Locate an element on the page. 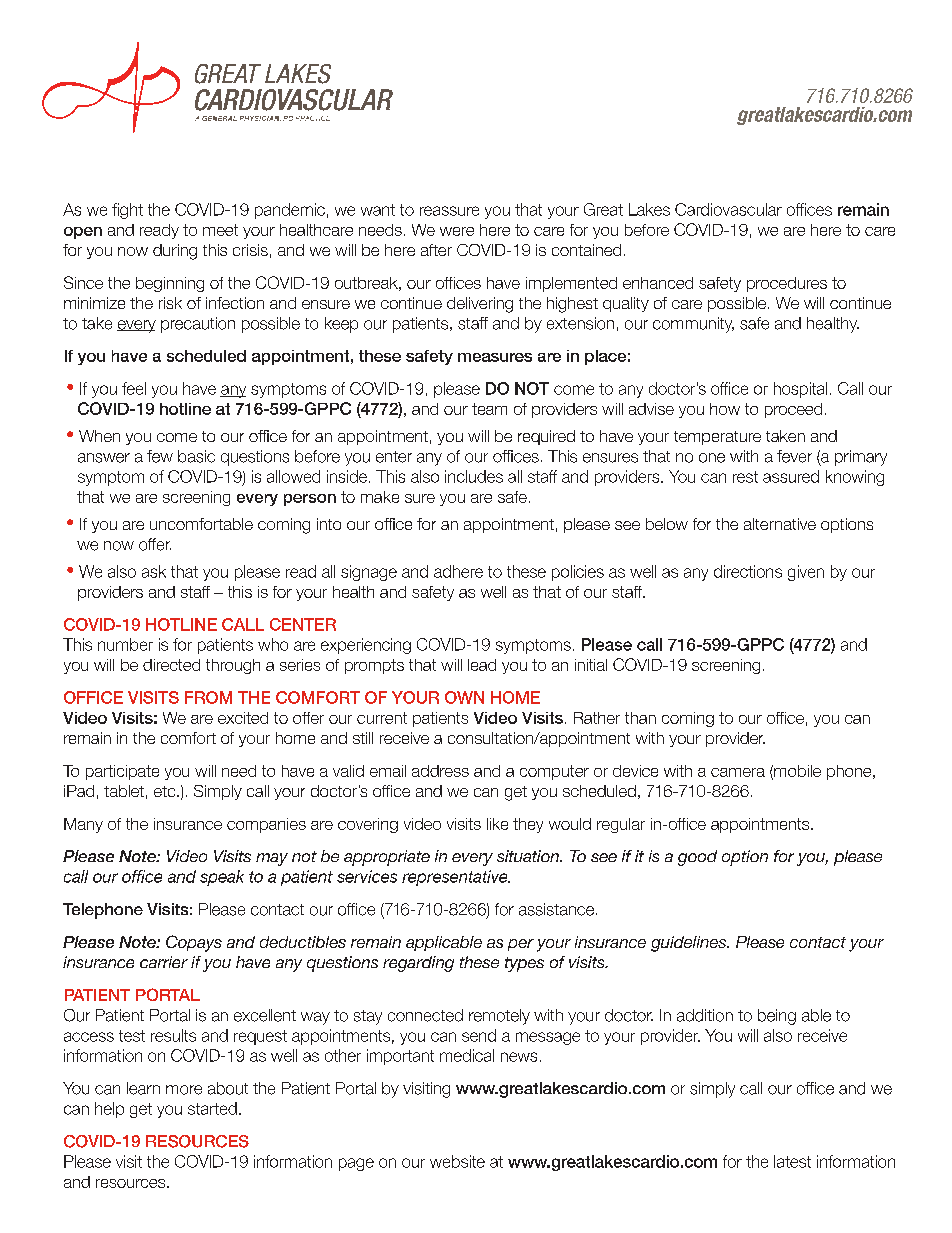 Image resolution: width=952 pixels, height=1233 pixels. ask is located at coordinates (154, 571).
